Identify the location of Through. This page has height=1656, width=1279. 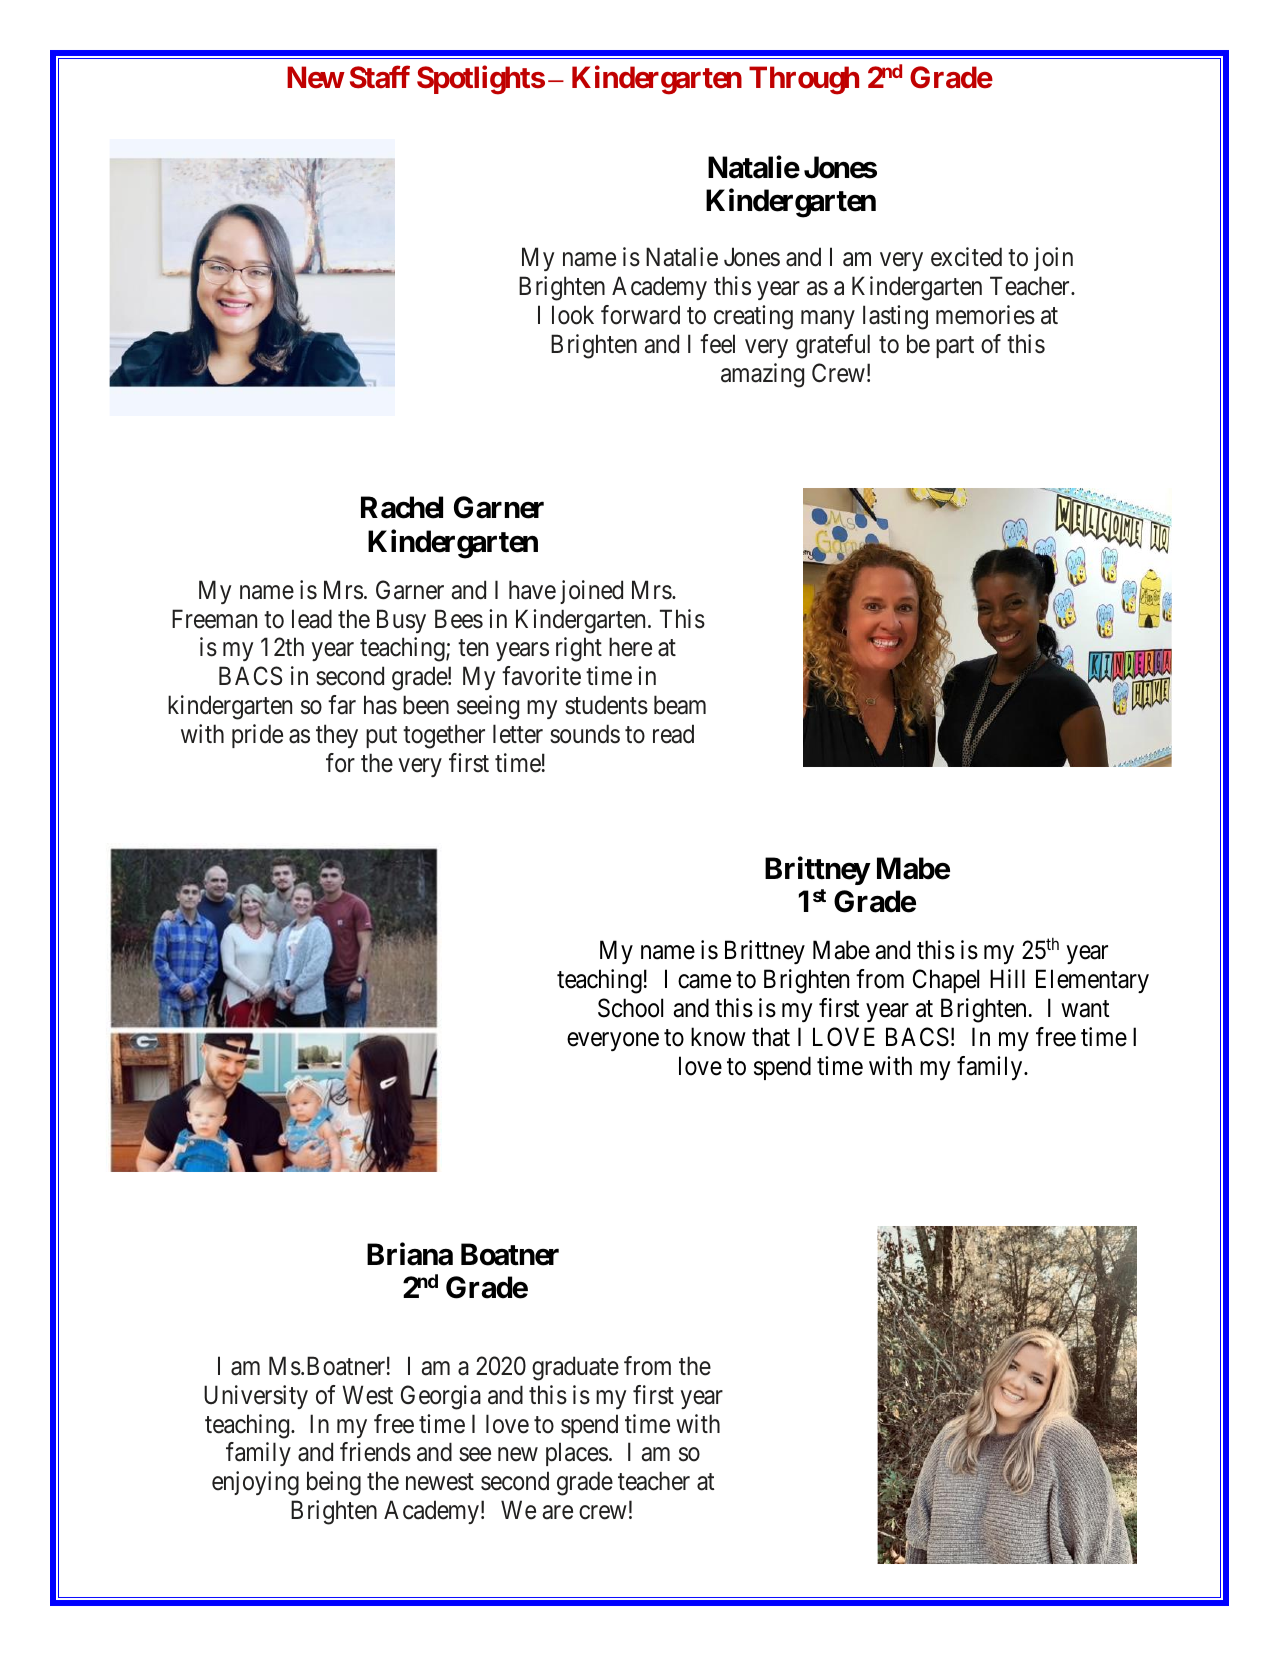
(804, 81).
